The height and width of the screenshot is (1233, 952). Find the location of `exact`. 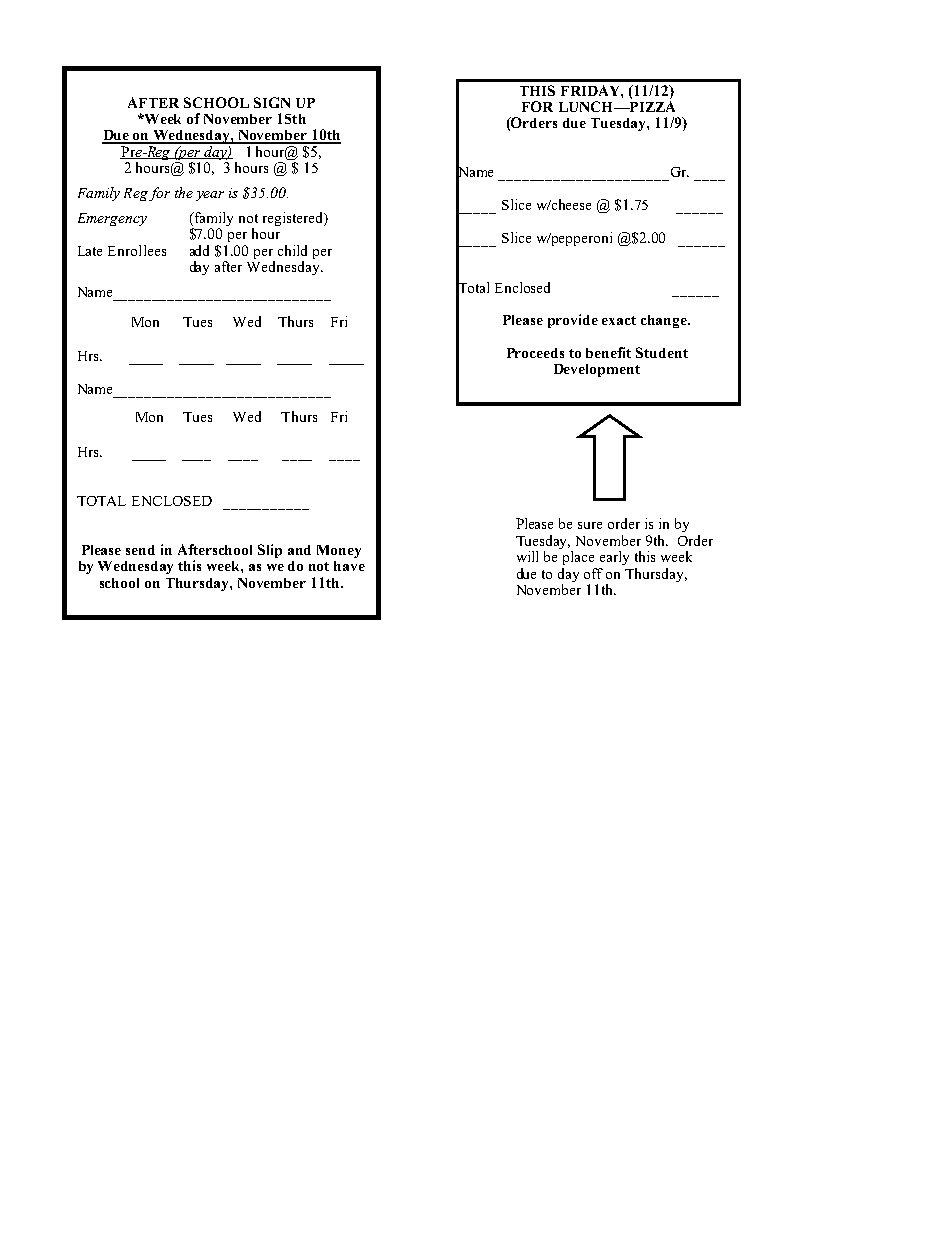

exact is located at coordinates (619, 320).
